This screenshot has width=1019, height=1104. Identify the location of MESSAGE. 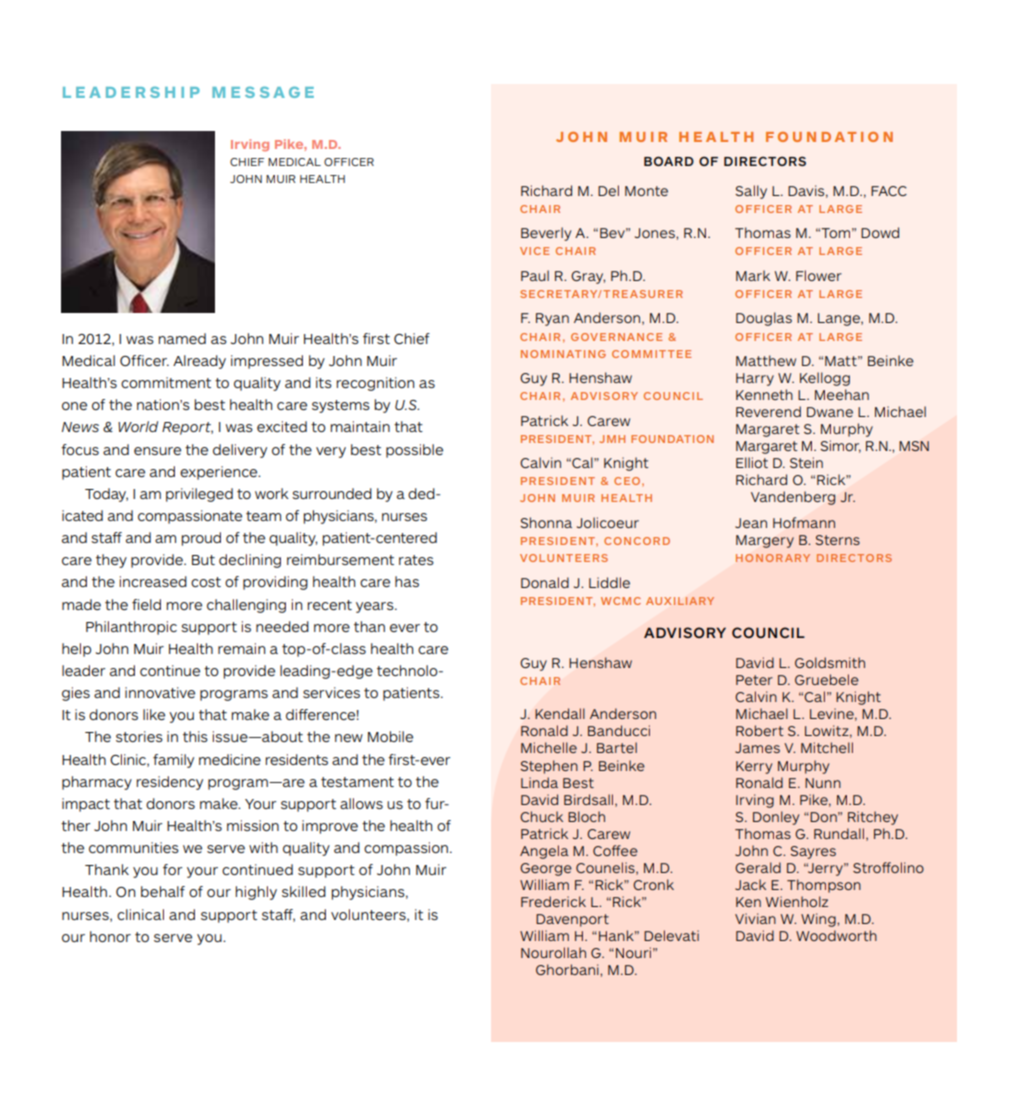
(263, 92).
